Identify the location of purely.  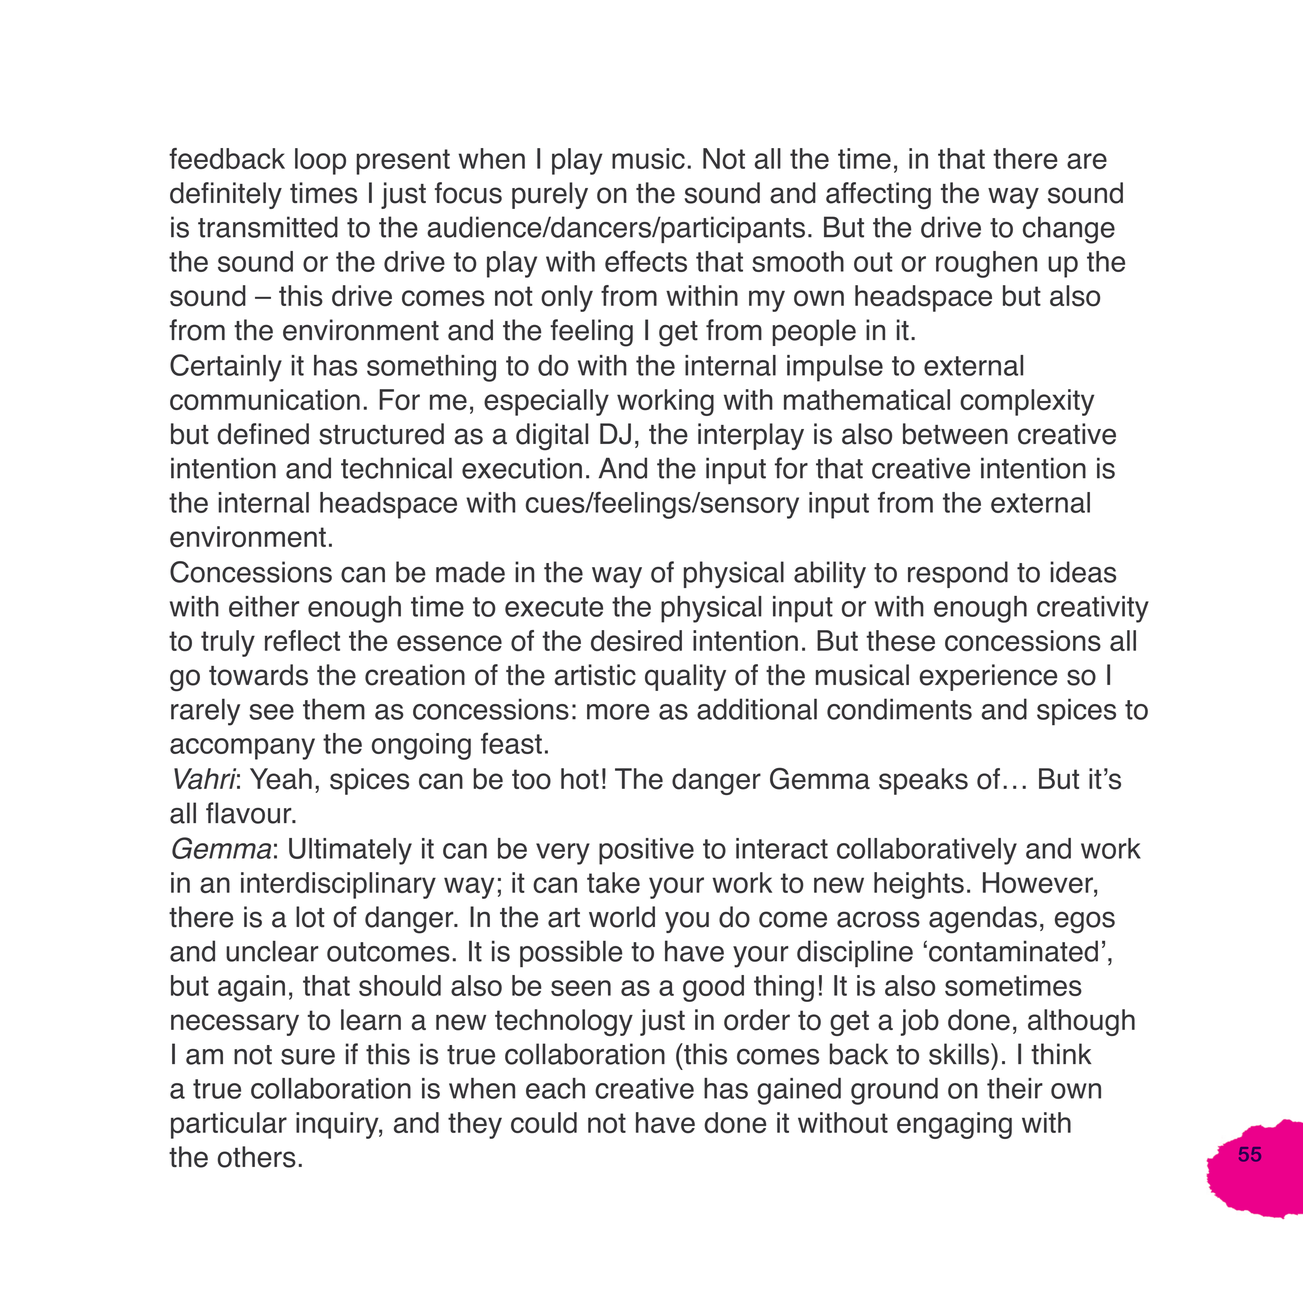
(550, 195).
